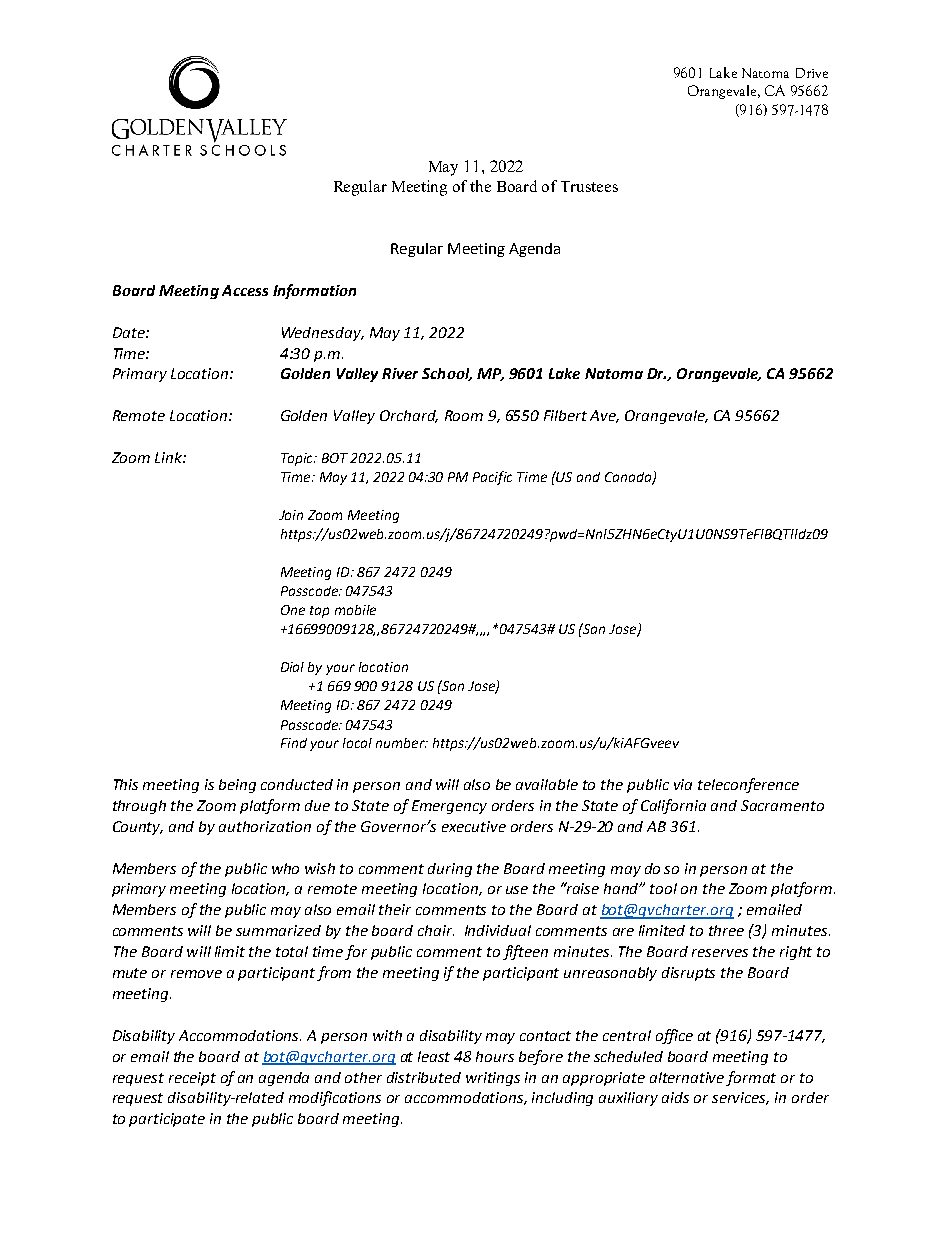 Image resolution: width=952 pixels, height=1233 pixels. Describe the element at coordinates (291, 515) in the document. I see `Join` at that location.
